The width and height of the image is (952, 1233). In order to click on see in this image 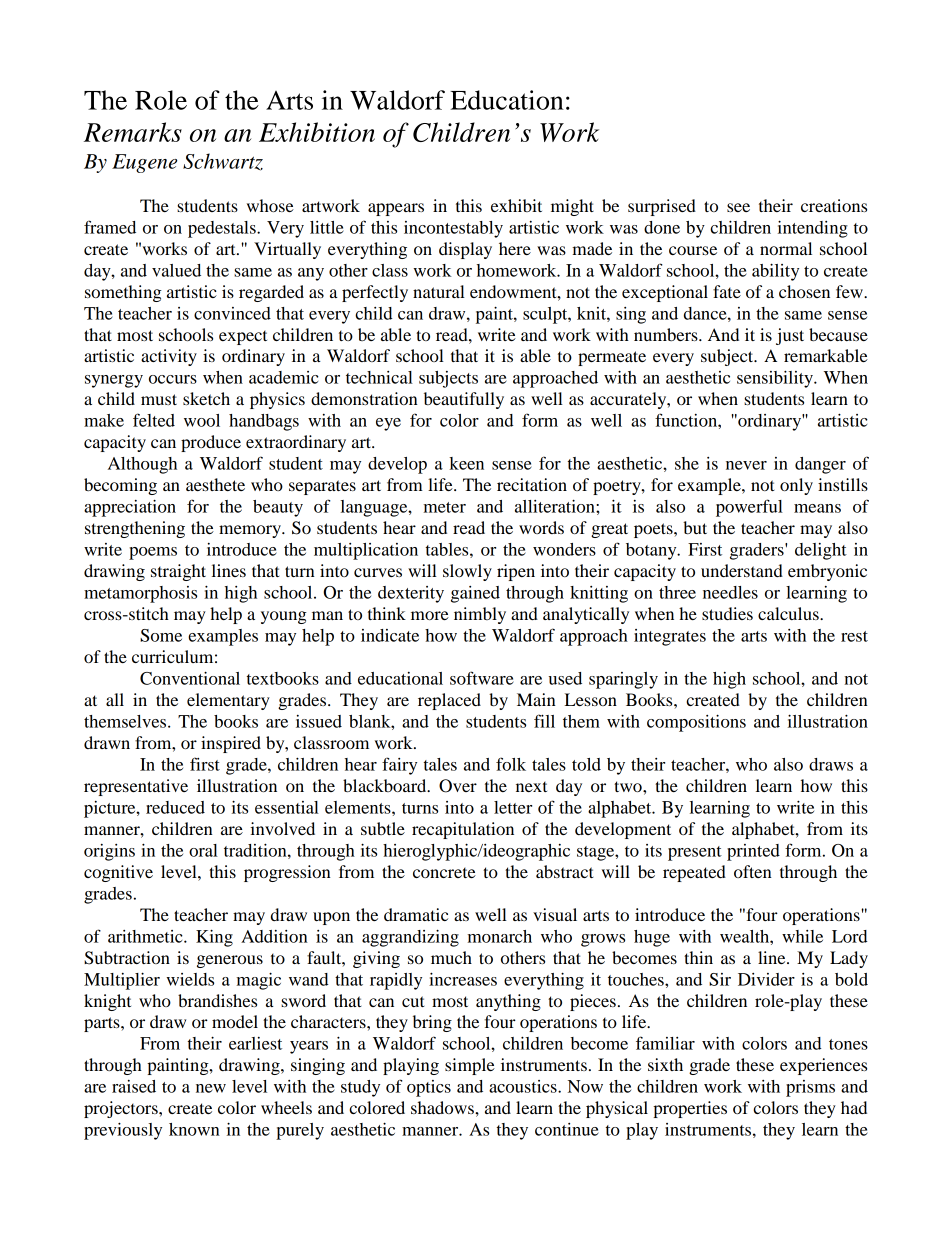, I will do `click(738, 207)`.
